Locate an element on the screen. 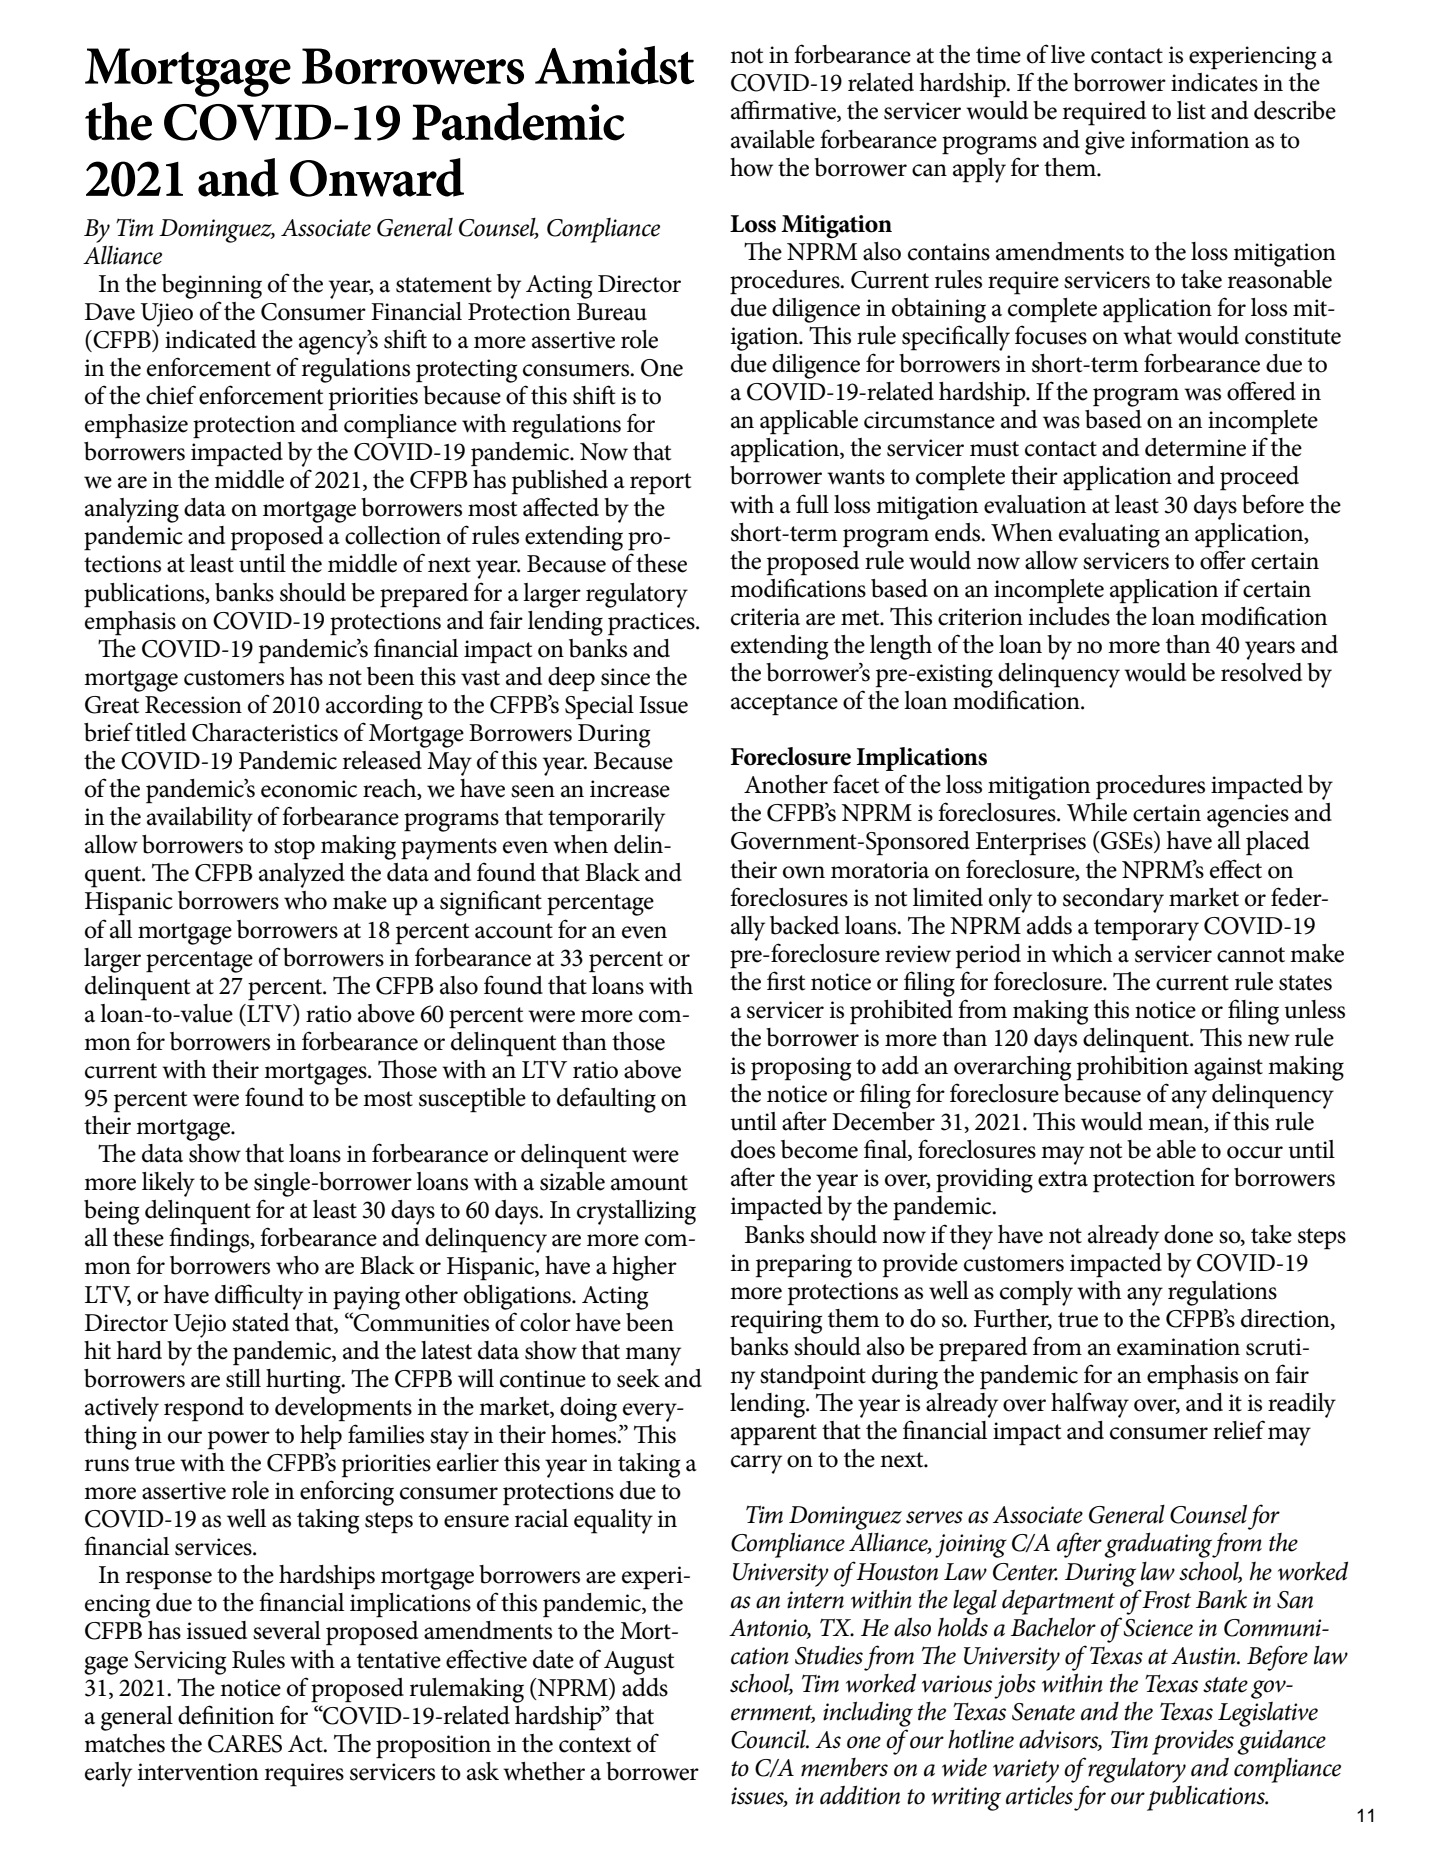 The height and width of the screenshot is (1853, 1432). CARES is located at coordinates (245, 1744).
